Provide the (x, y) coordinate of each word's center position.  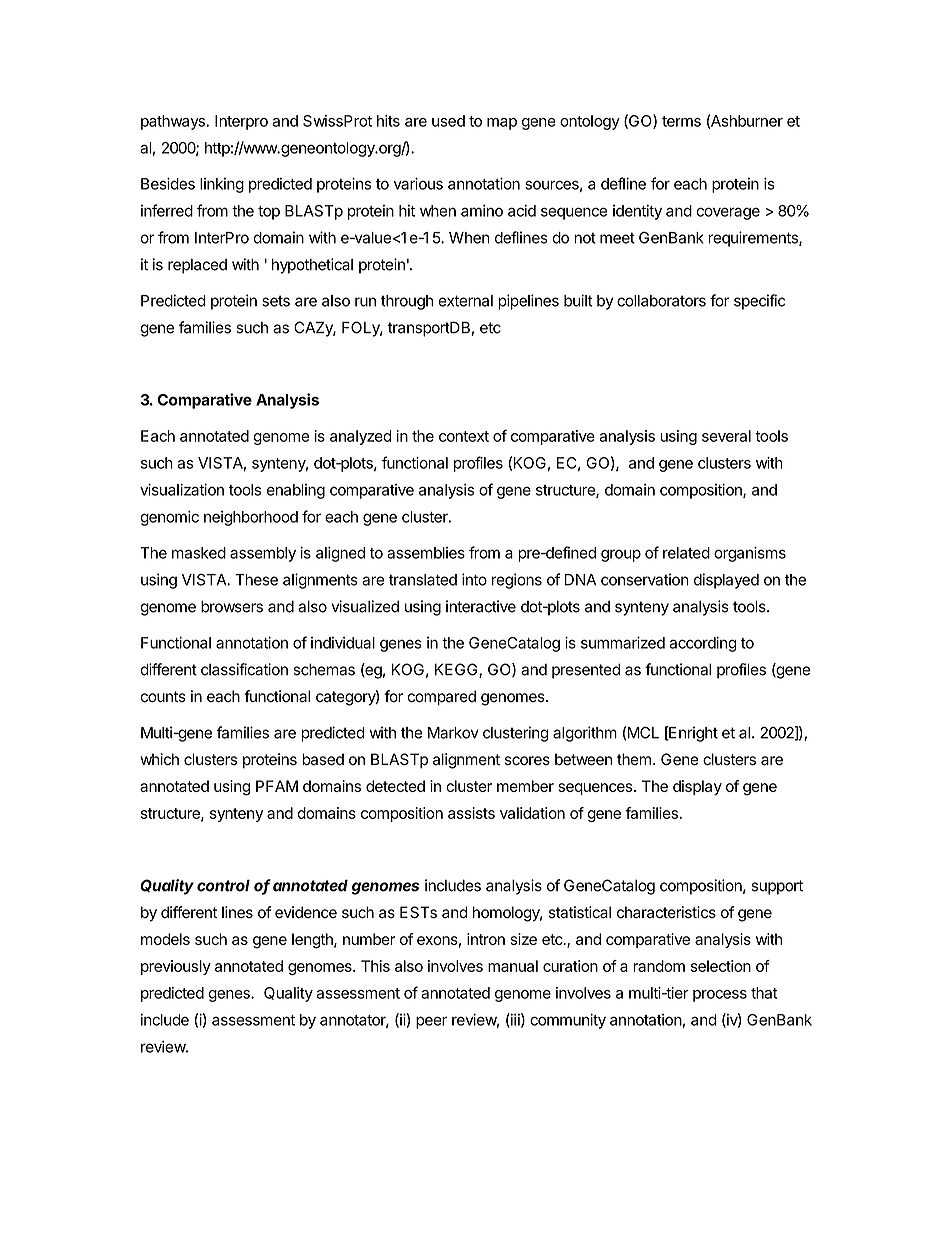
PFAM (277, 786)
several (726, 436)
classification (244, 669)
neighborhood (251, 518)
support (777, 887)
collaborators (661, 301)
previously (176, 967)
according (703, 644)
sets (276, 301)
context (464, 436)
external (465, 301)
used (448, 121)
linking (222, 185)
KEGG (457, 670)
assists (471, 813)
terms (681, 121)
